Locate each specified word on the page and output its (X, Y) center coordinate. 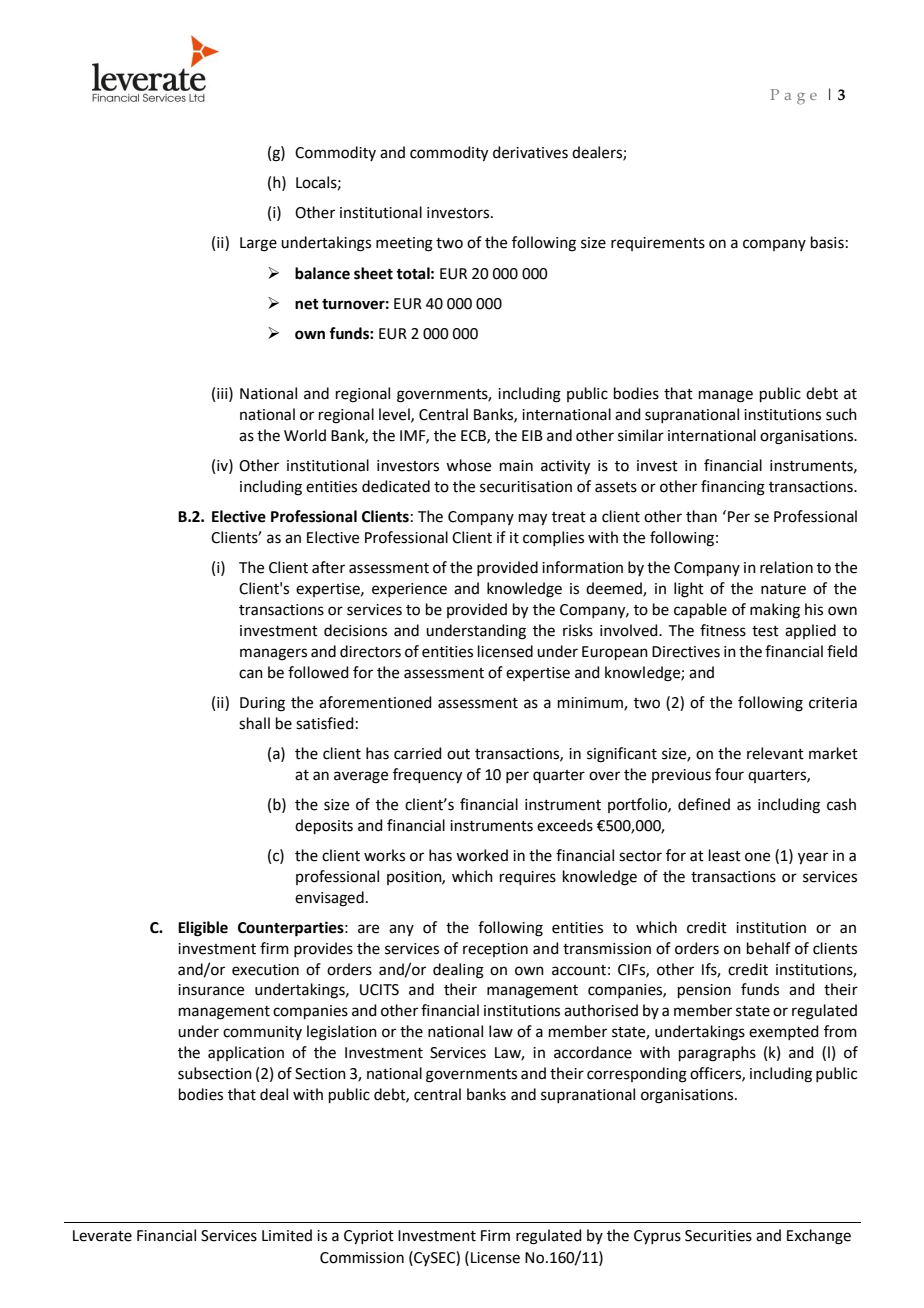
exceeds (565, 825)
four (729, 774)
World (305, 435)
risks (578, 630)
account (579, 970)
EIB (532, 435)
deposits (324, 826)
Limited (287, 1235)
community (262, 1033)
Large (258, 244)
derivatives (530, 152)
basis (827, 242)
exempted (784, 1032)
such (841, 414)
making (775, 611)
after (328, 567)
